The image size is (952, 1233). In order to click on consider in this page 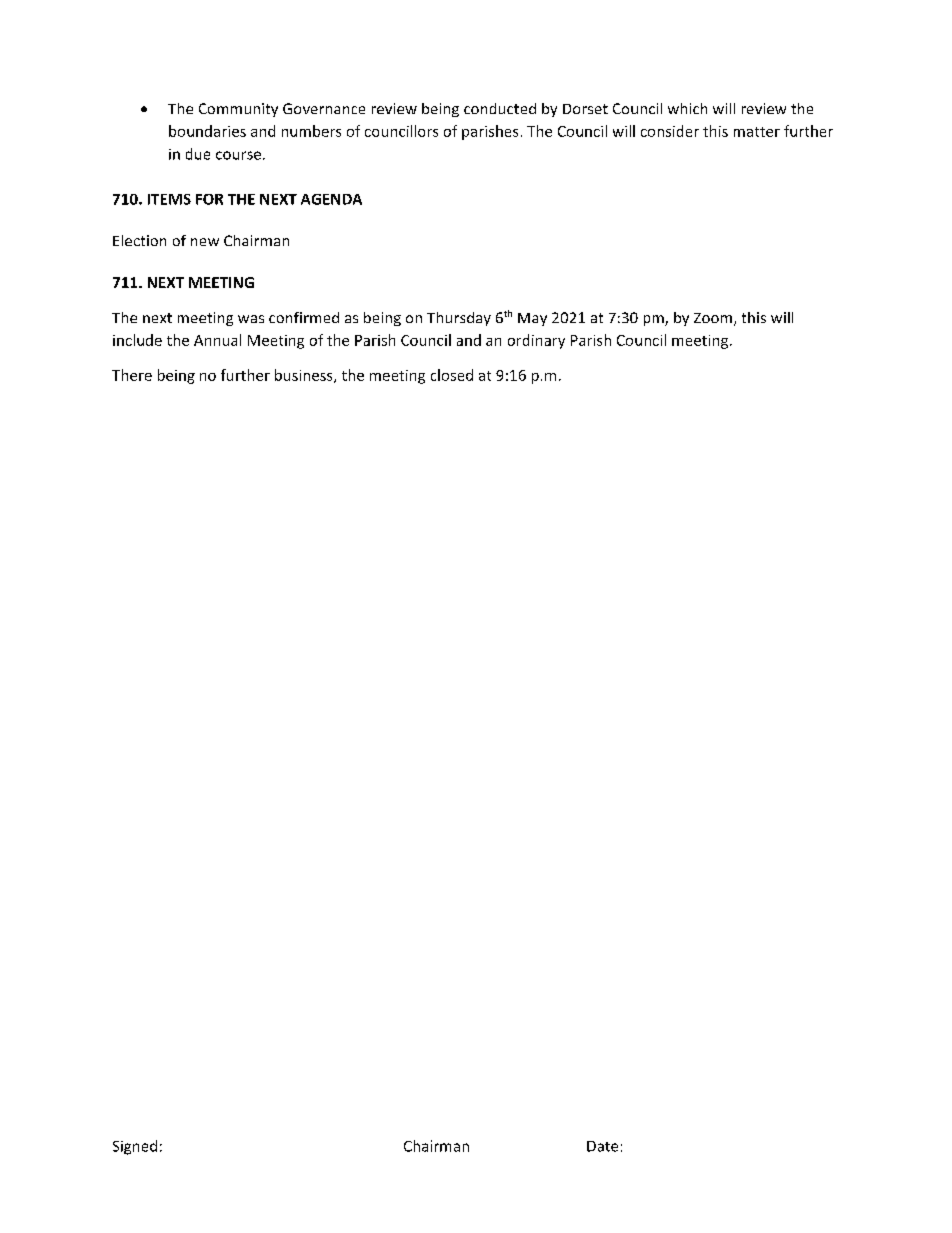, I will do `click(670, 131)`.
